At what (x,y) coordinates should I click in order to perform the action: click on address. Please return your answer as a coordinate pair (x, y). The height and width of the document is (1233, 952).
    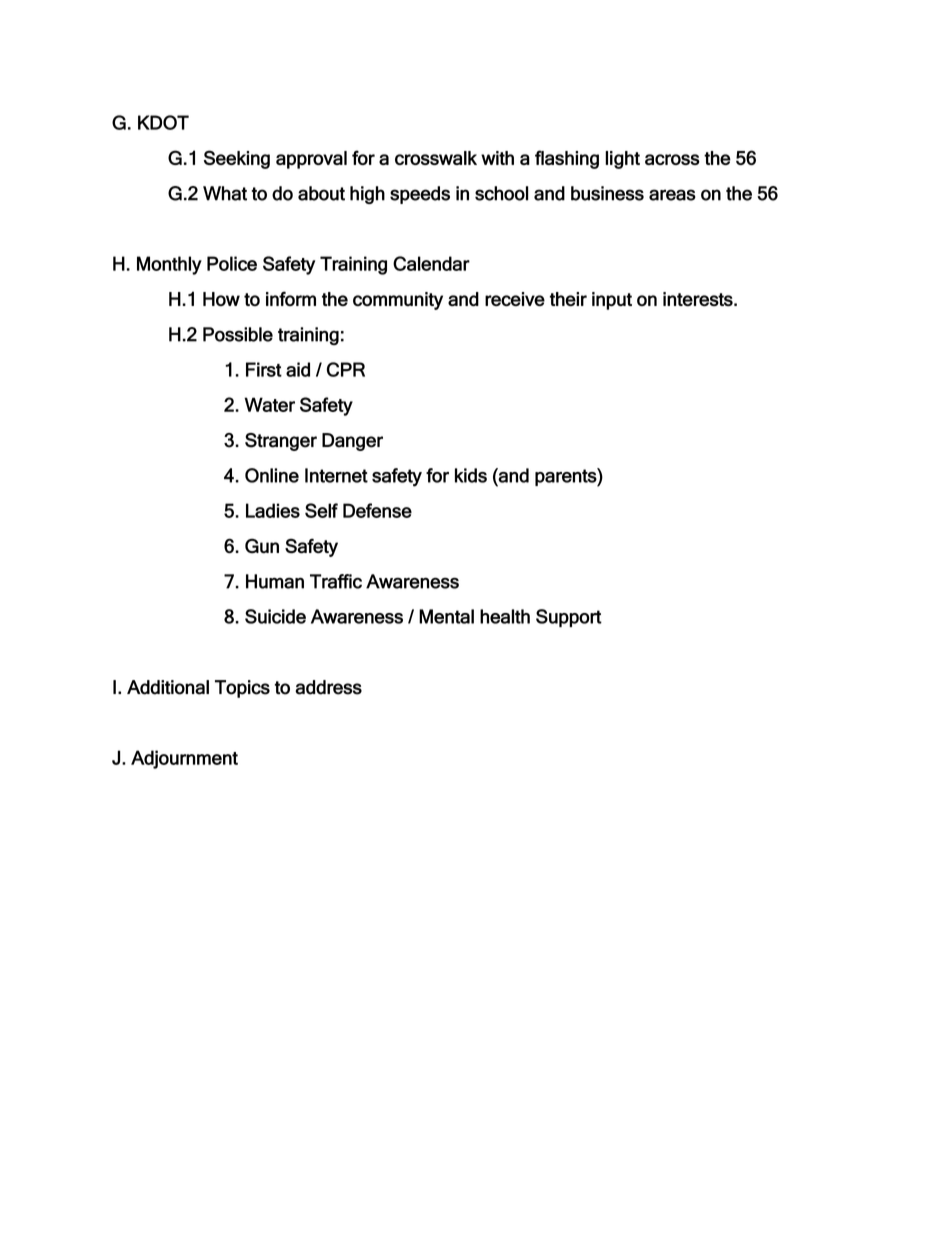
    Looking at the image, I should click on (328, 687).
